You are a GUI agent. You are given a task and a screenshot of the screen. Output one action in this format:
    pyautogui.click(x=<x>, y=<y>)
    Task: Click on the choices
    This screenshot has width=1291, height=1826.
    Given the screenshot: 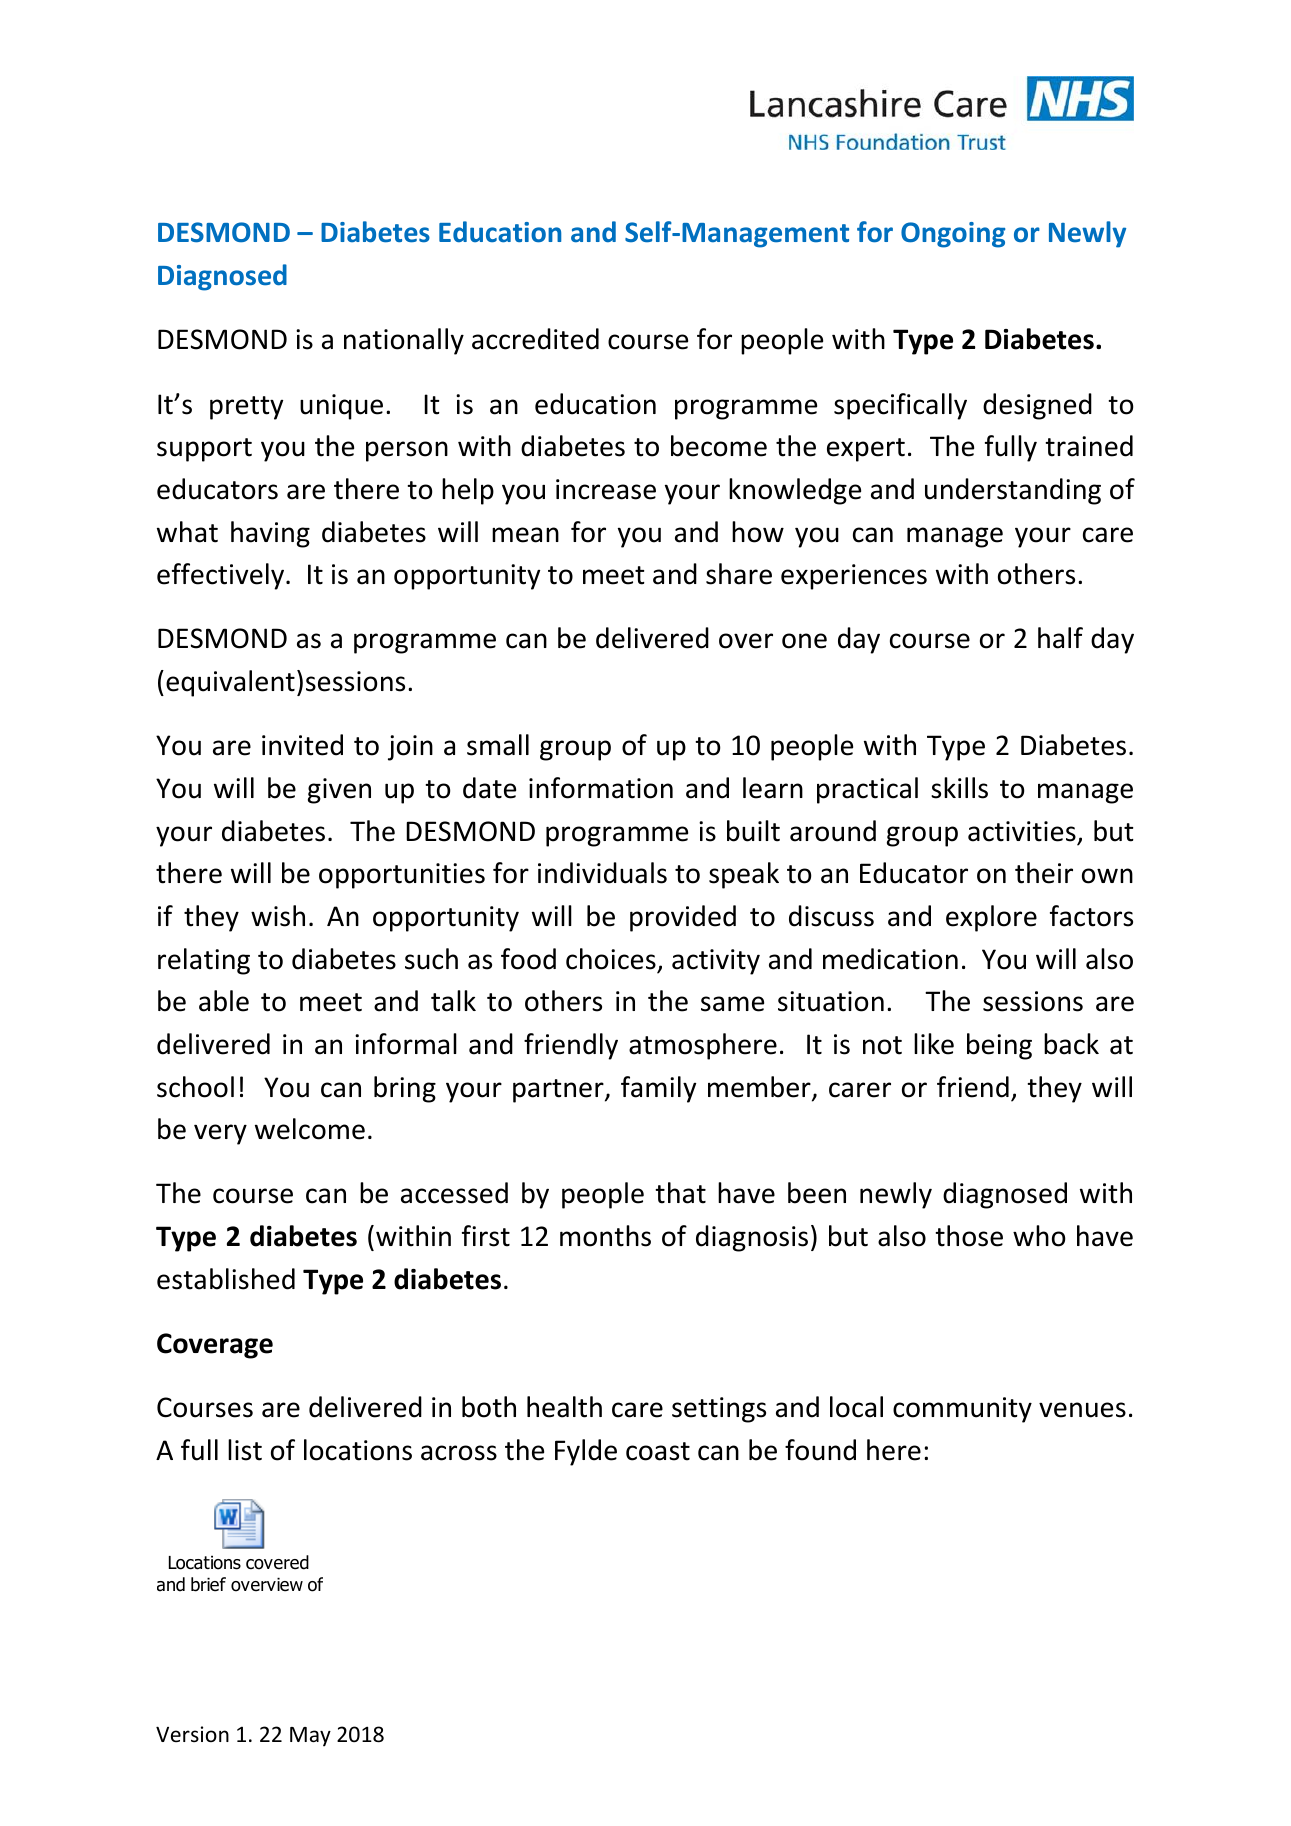 What is the action you would take?
    pyautogui.click(x=611, y=959)
